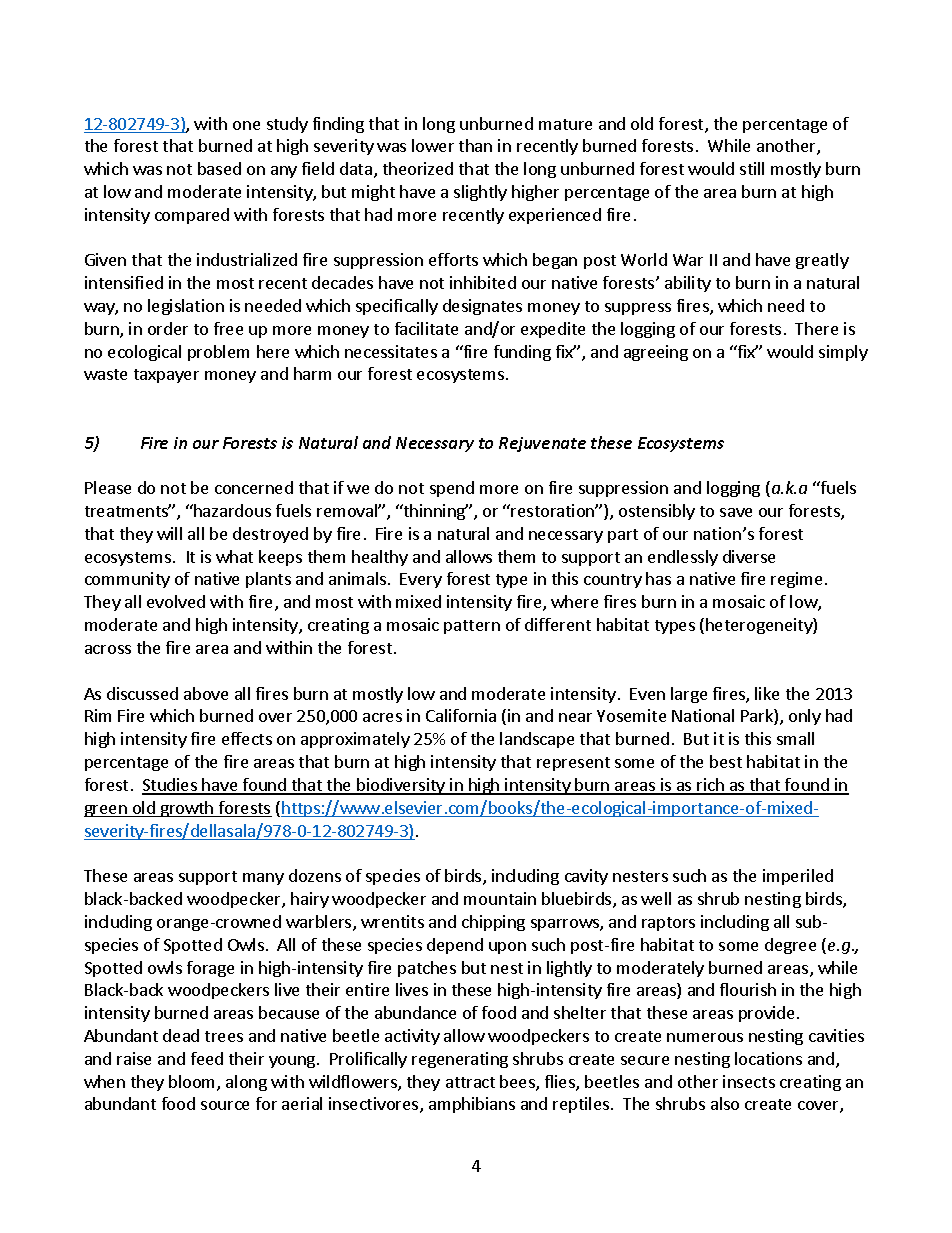 The width and height of the image is (952, 1233). What do you see at coordinates (219, 168) in the image?
I see `based` at bounding box center [219, 168].
